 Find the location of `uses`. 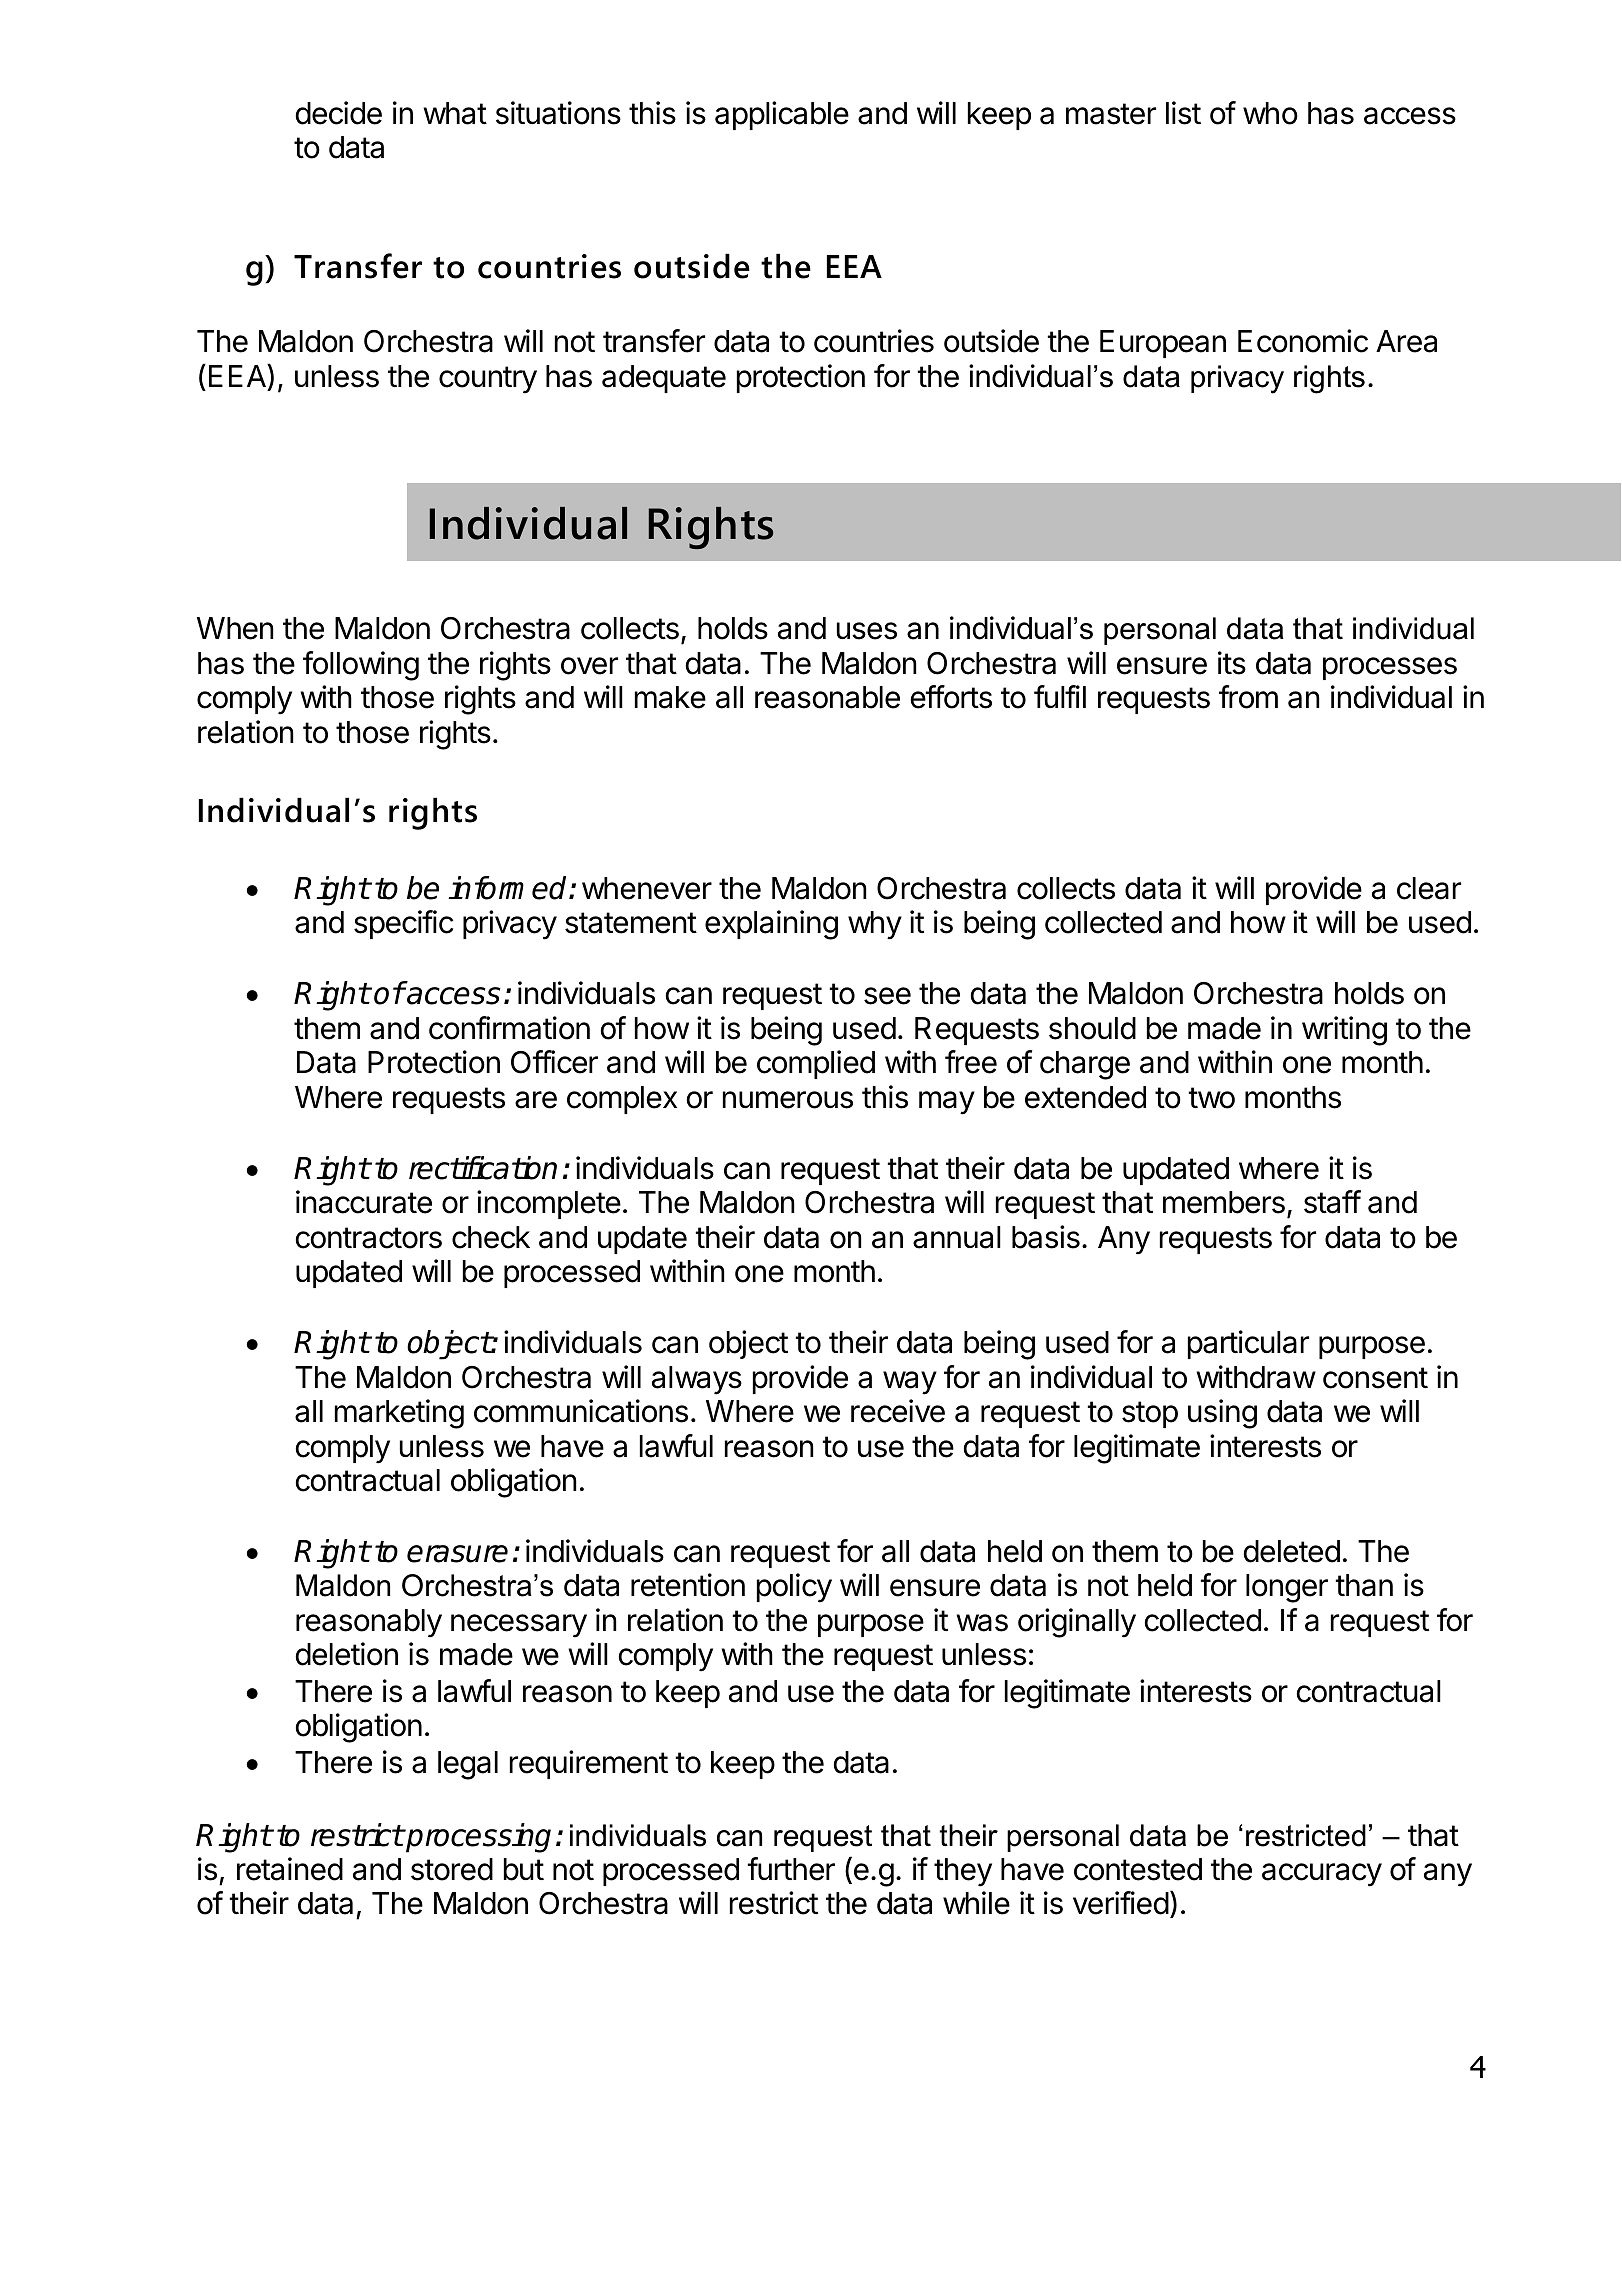

uses is located at coordinates (867, 631).
